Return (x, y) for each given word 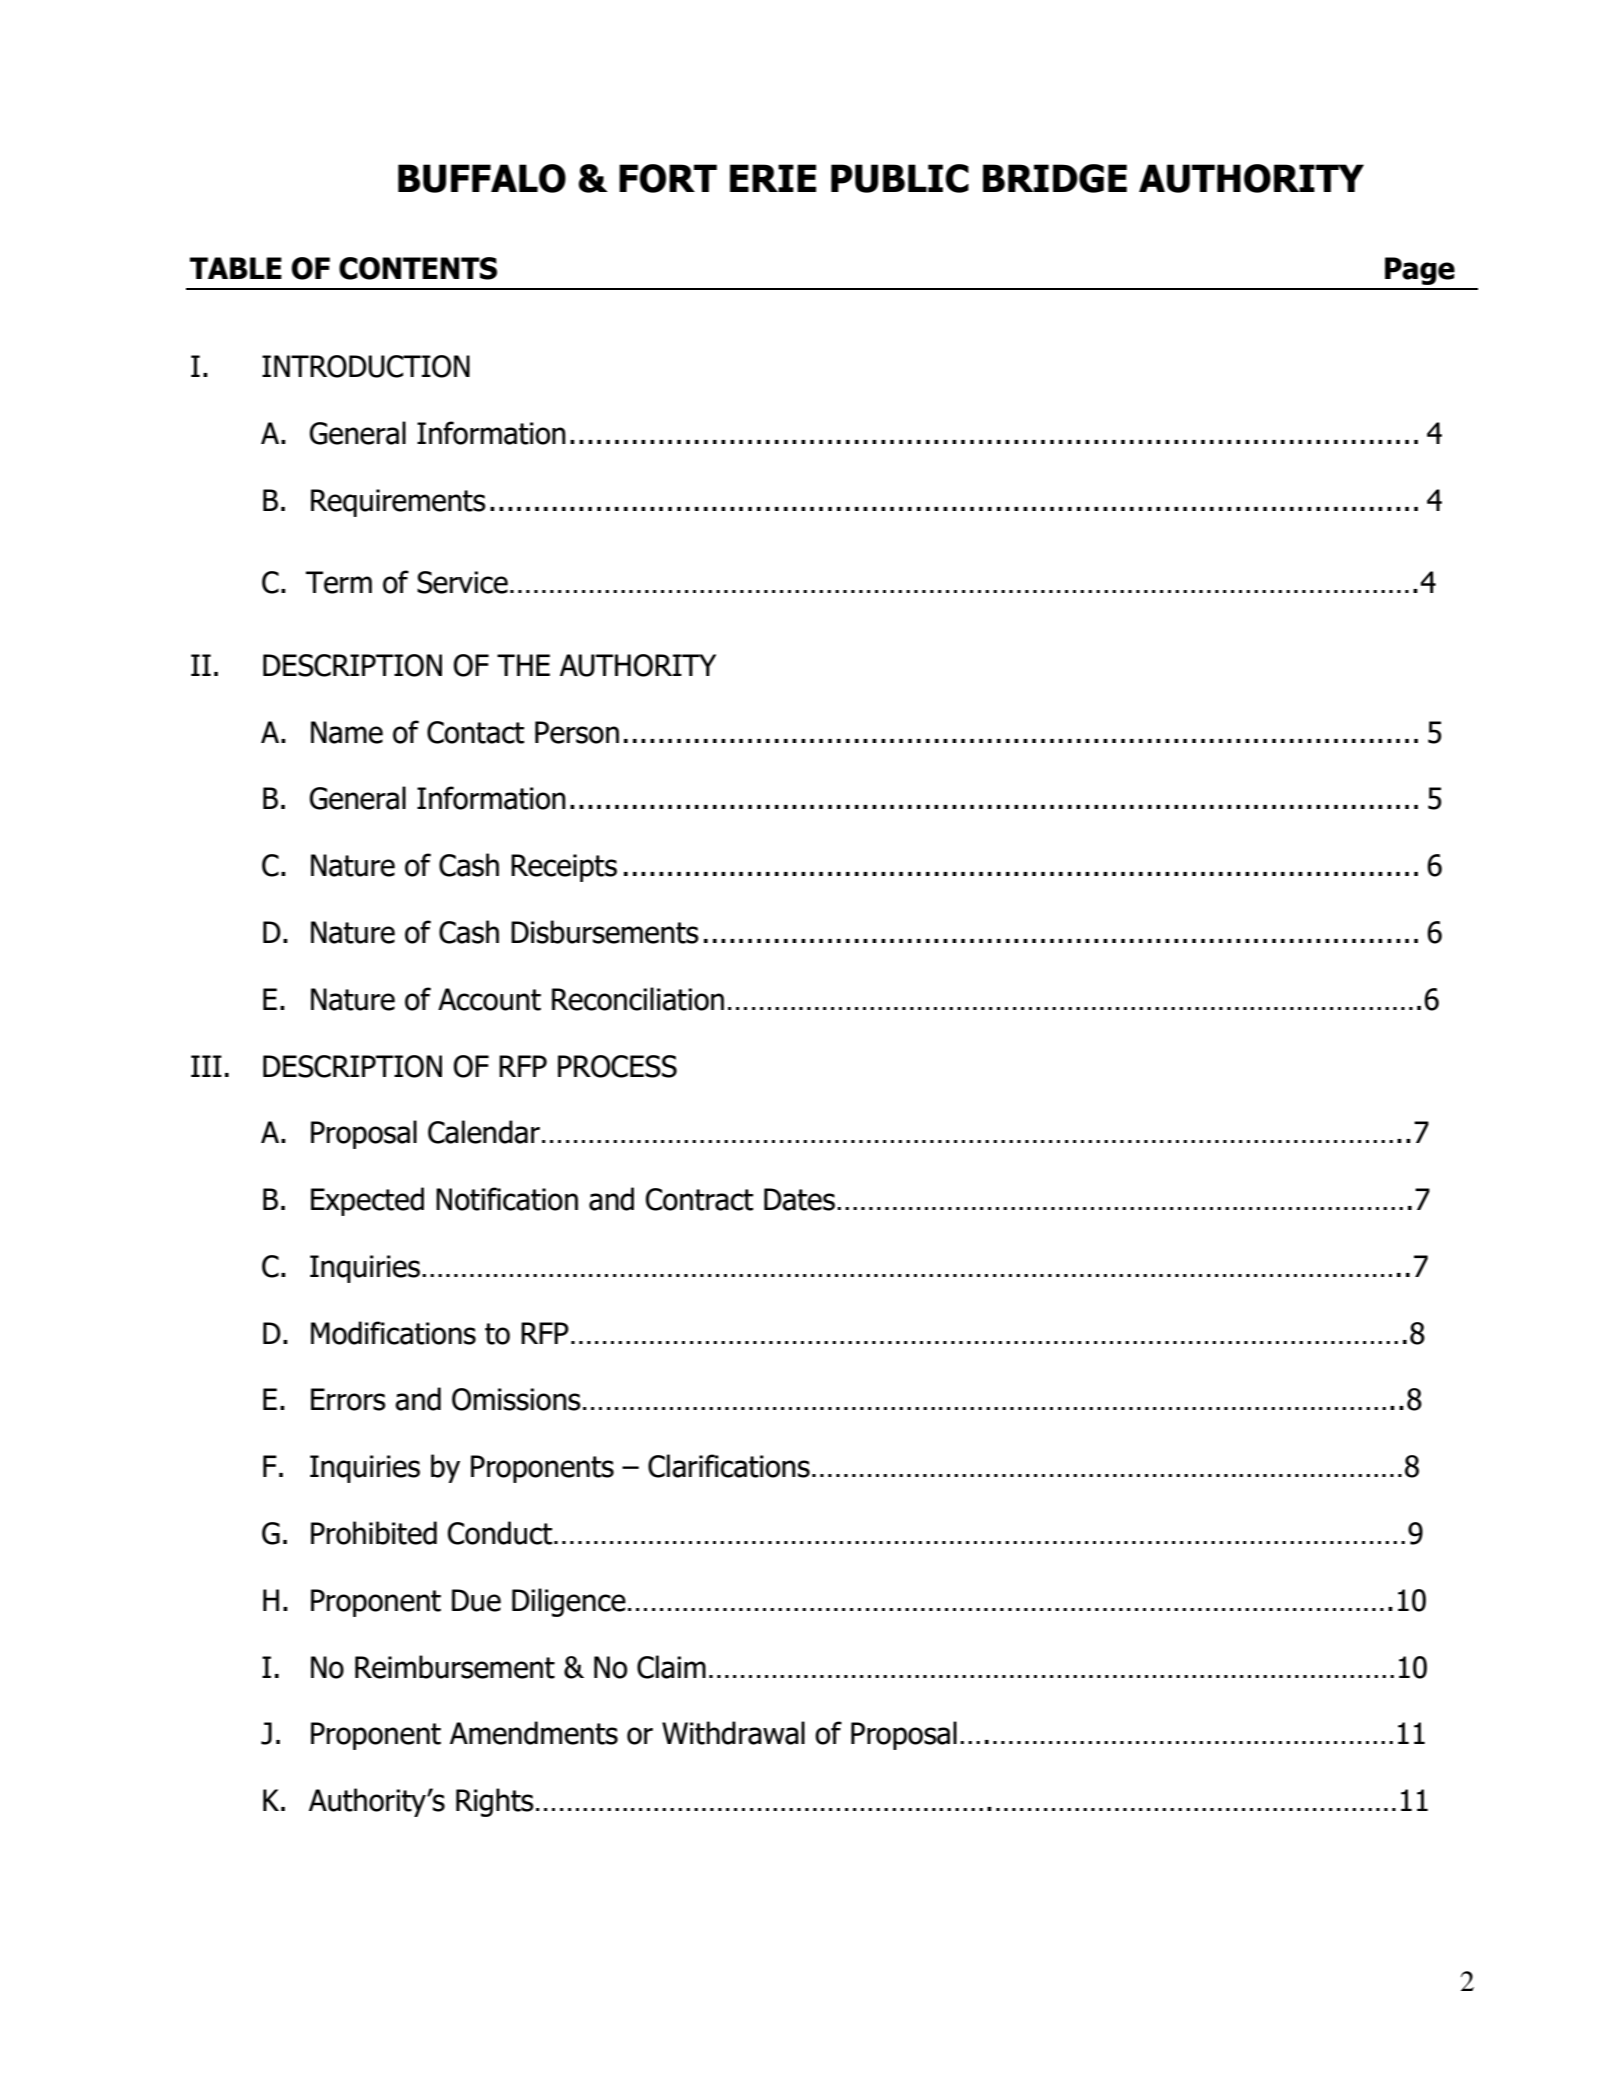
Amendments (534, 1733)
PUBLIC (900, 178)
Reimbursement (455, 1667)
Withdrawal (733, 1733)
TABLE (236, 268)
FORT (668, 178)
